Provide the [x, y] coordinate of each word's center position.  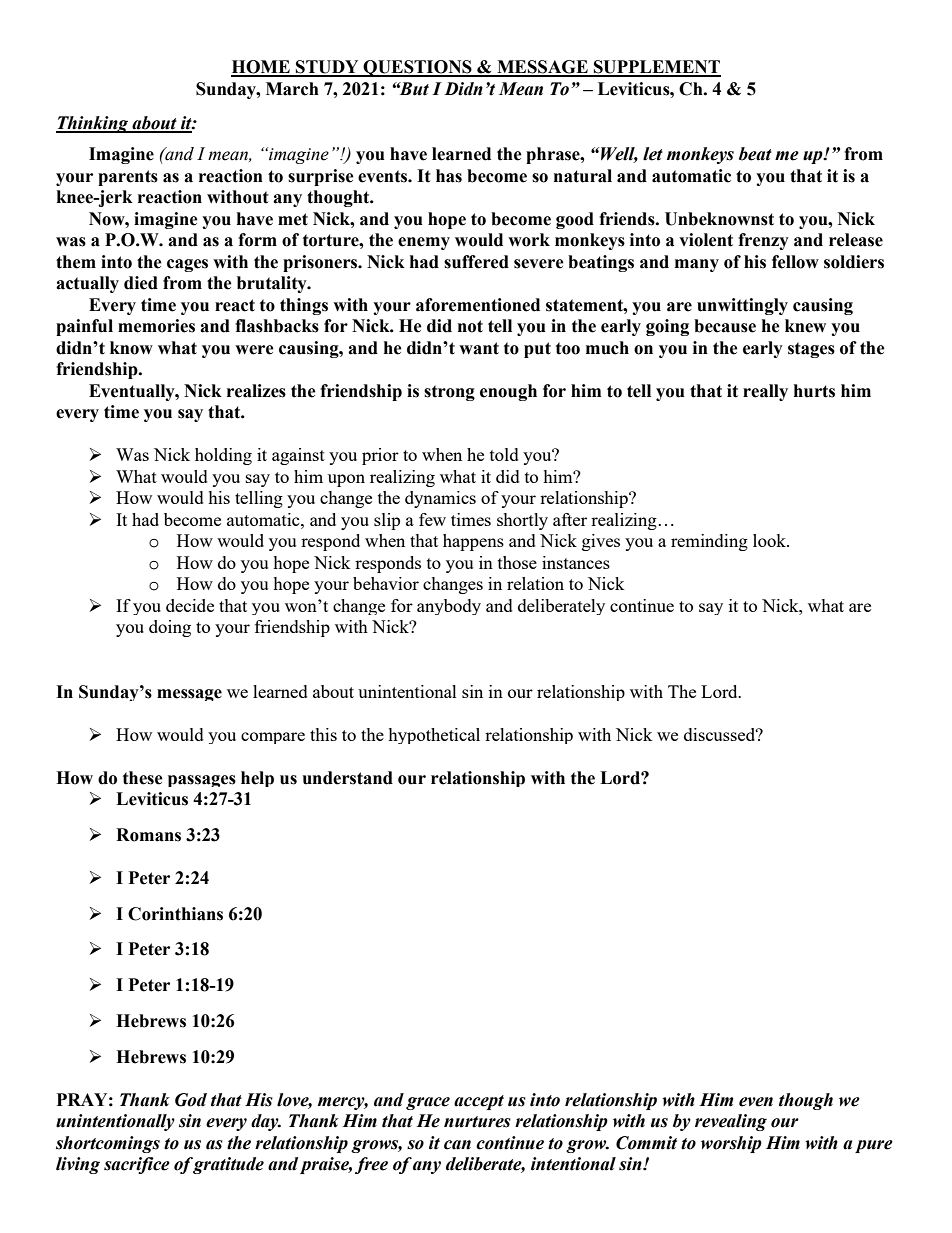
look [770, 540]
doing [170, 628]
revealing [731, 1122]
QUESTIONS [418, 68]
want [479, 348]
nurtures [477, 1122]
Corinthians [175, 914]
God [191, 1100]
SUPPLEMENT [656, 68]
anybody [449, 607]
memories [156, 326]
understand [348, 778]
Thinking [93, 124]
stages [811, 350]
